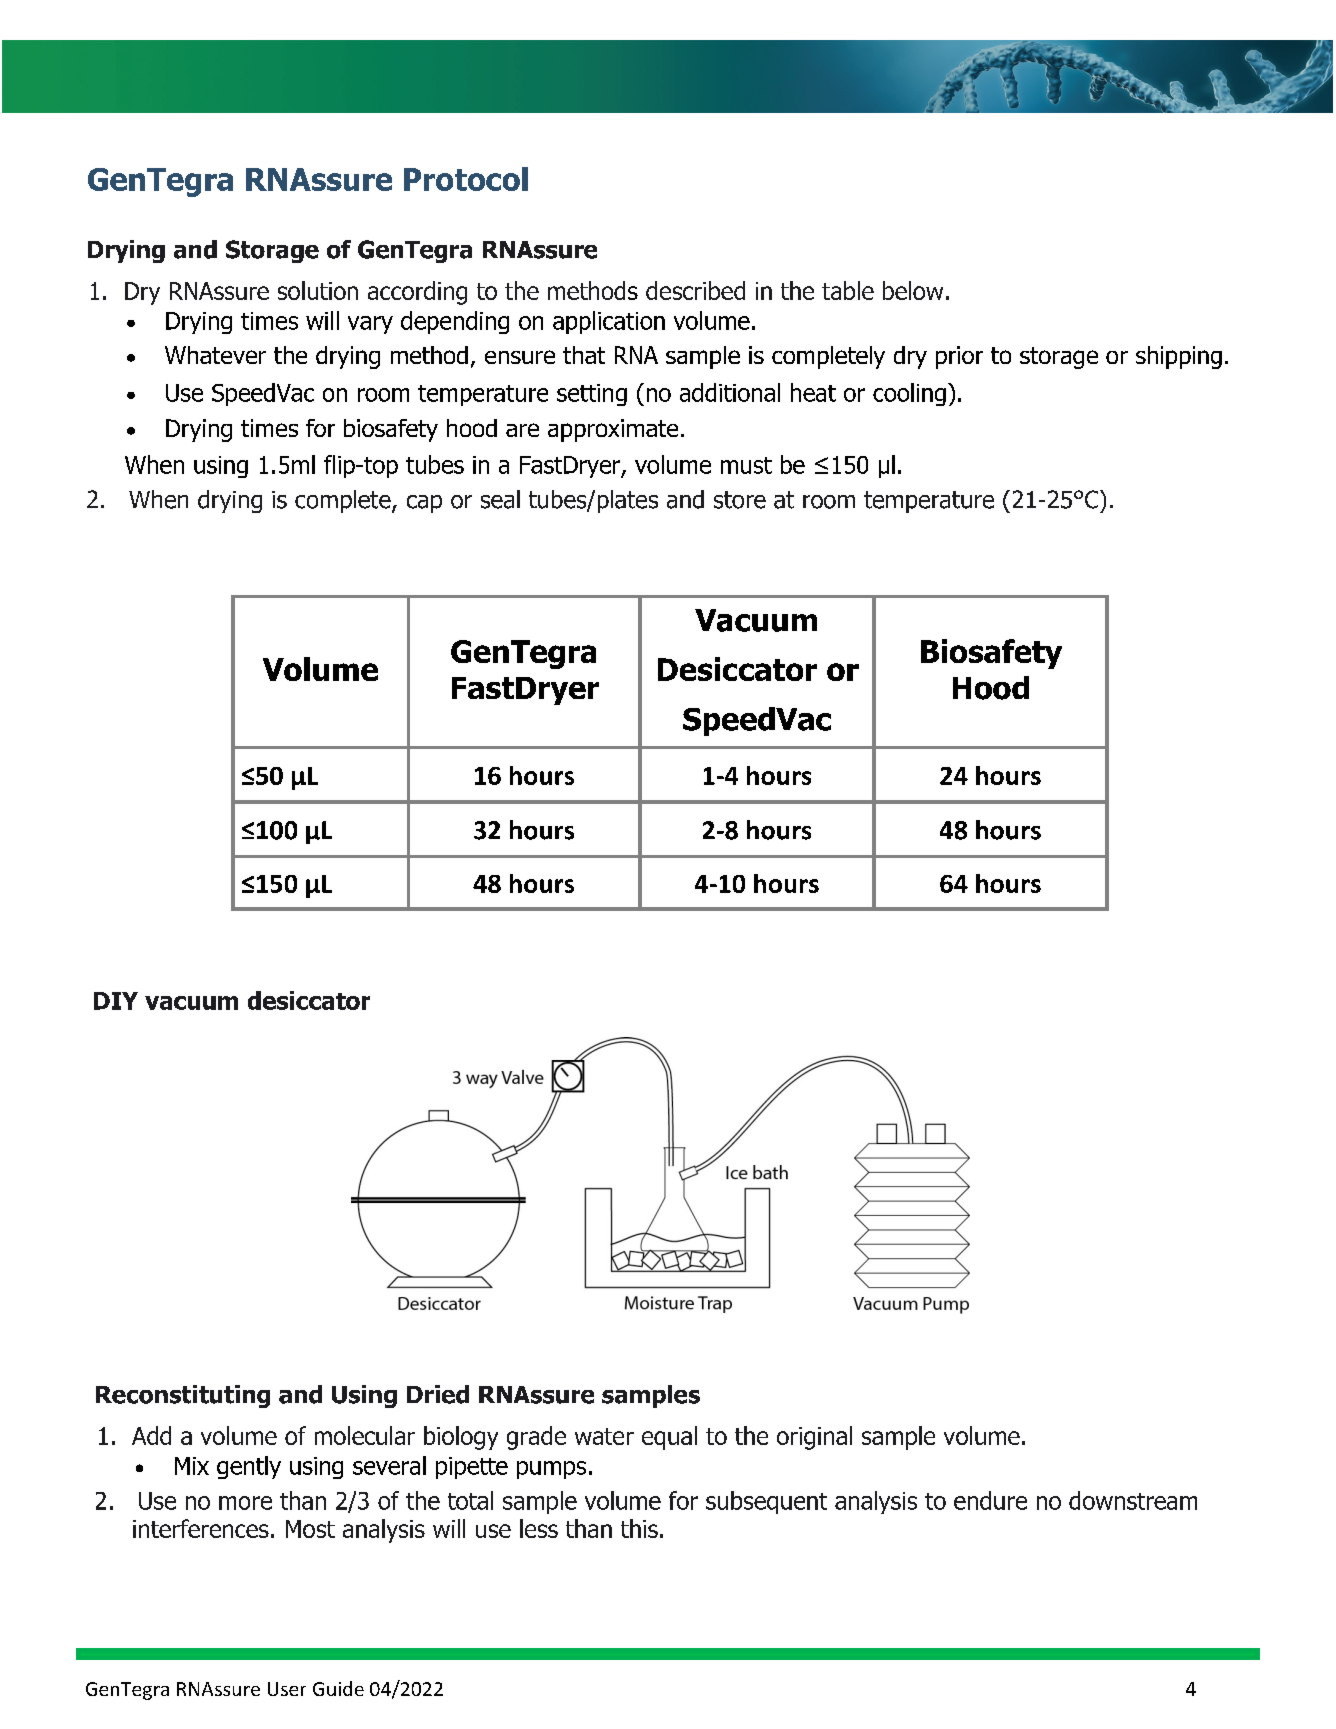 This page has width=1336, height=1729. I want to click on cap, so click(424, 504).
